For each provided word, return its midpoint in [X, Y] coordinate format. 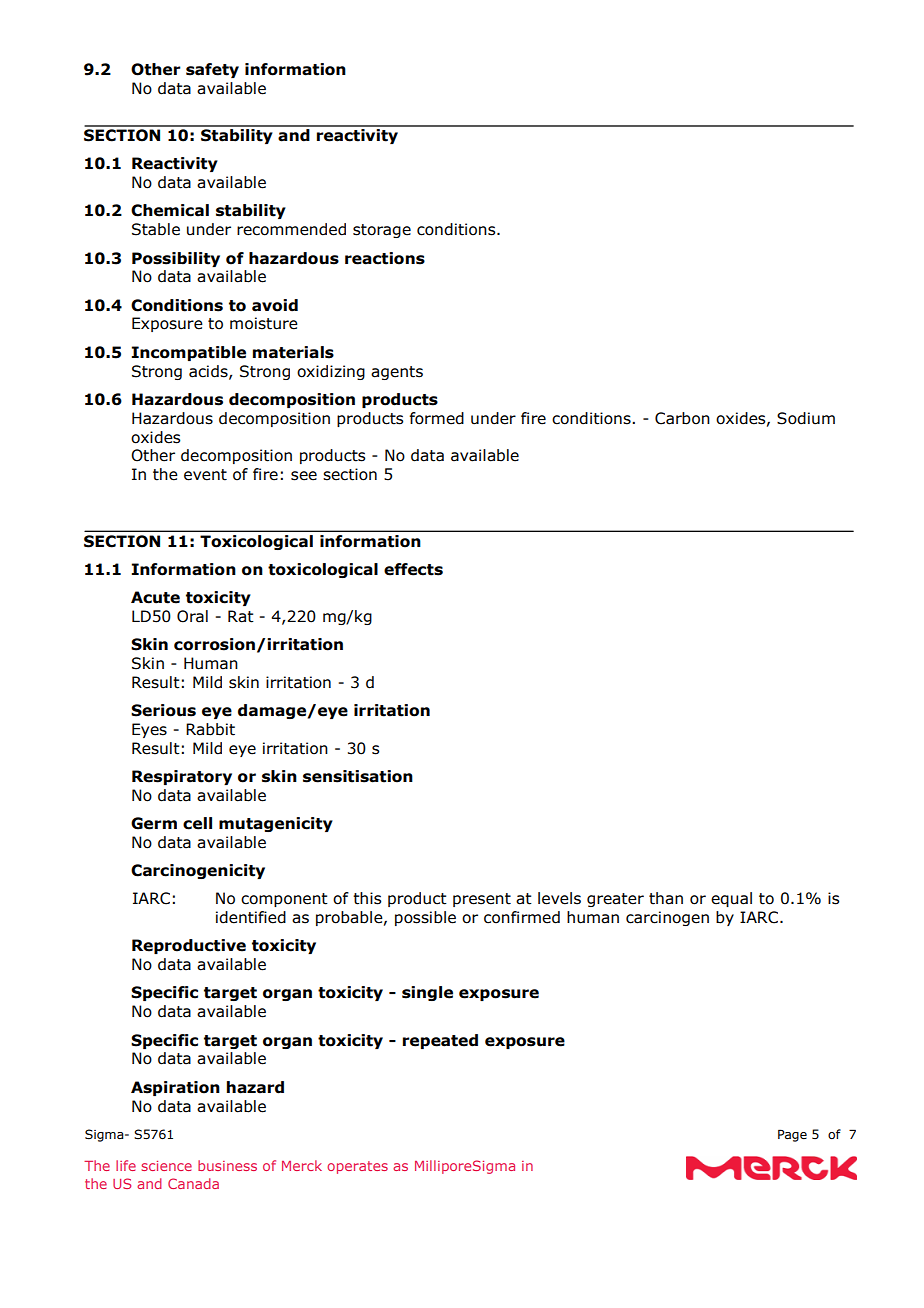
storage [382, 231]
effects [413, 569]
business [227, 1165]
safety [212, 70]
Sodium [806, 418]
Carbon [682, 418]
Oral [192, 616]
